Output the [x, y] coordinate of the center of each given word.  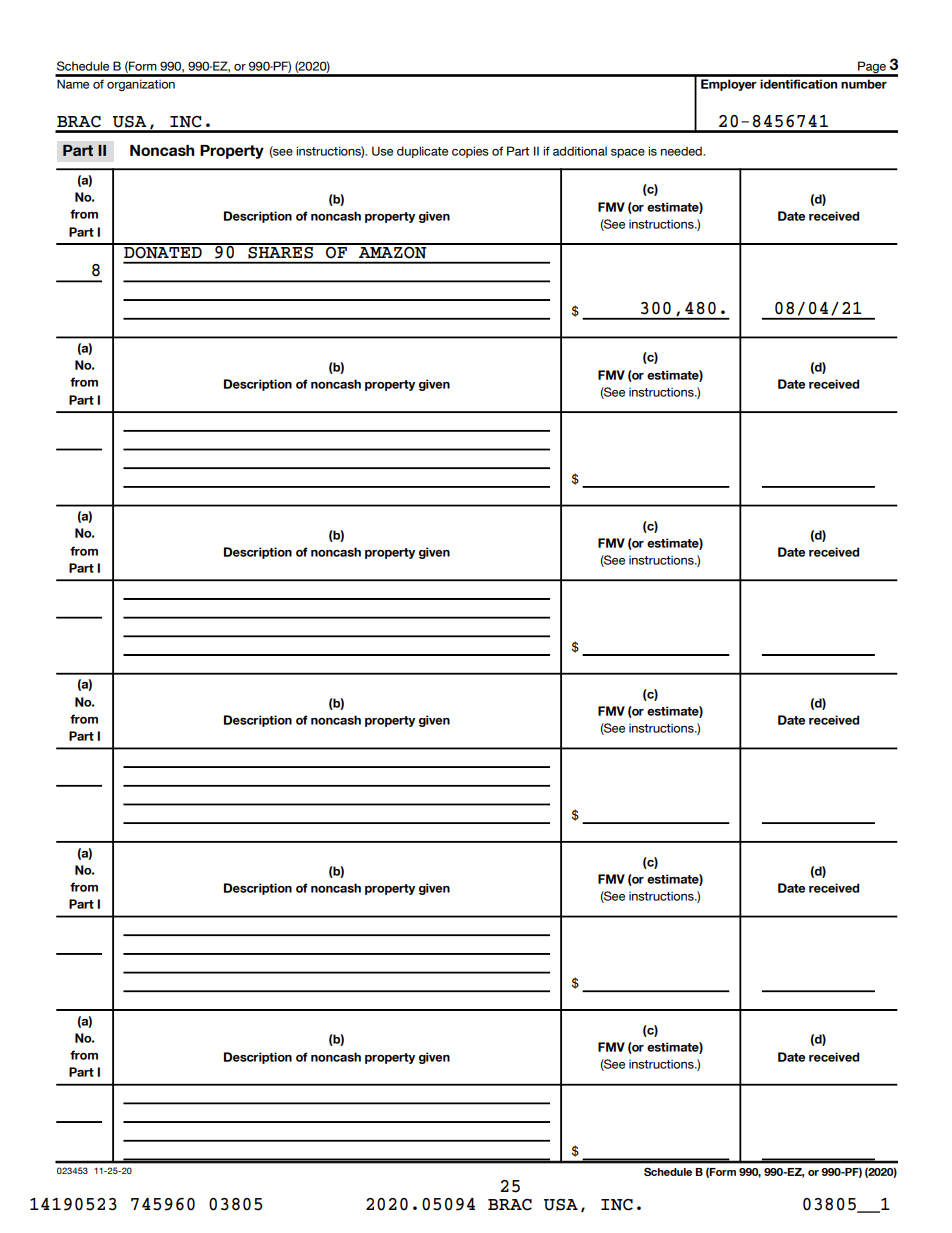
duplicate [422, 152]
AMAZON [393, 251]
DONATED [163, 251]
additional [580, 151]
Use [382, 151]
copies [470, 152]
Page [872, 68]
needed [682, 151]
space [628, 153]
